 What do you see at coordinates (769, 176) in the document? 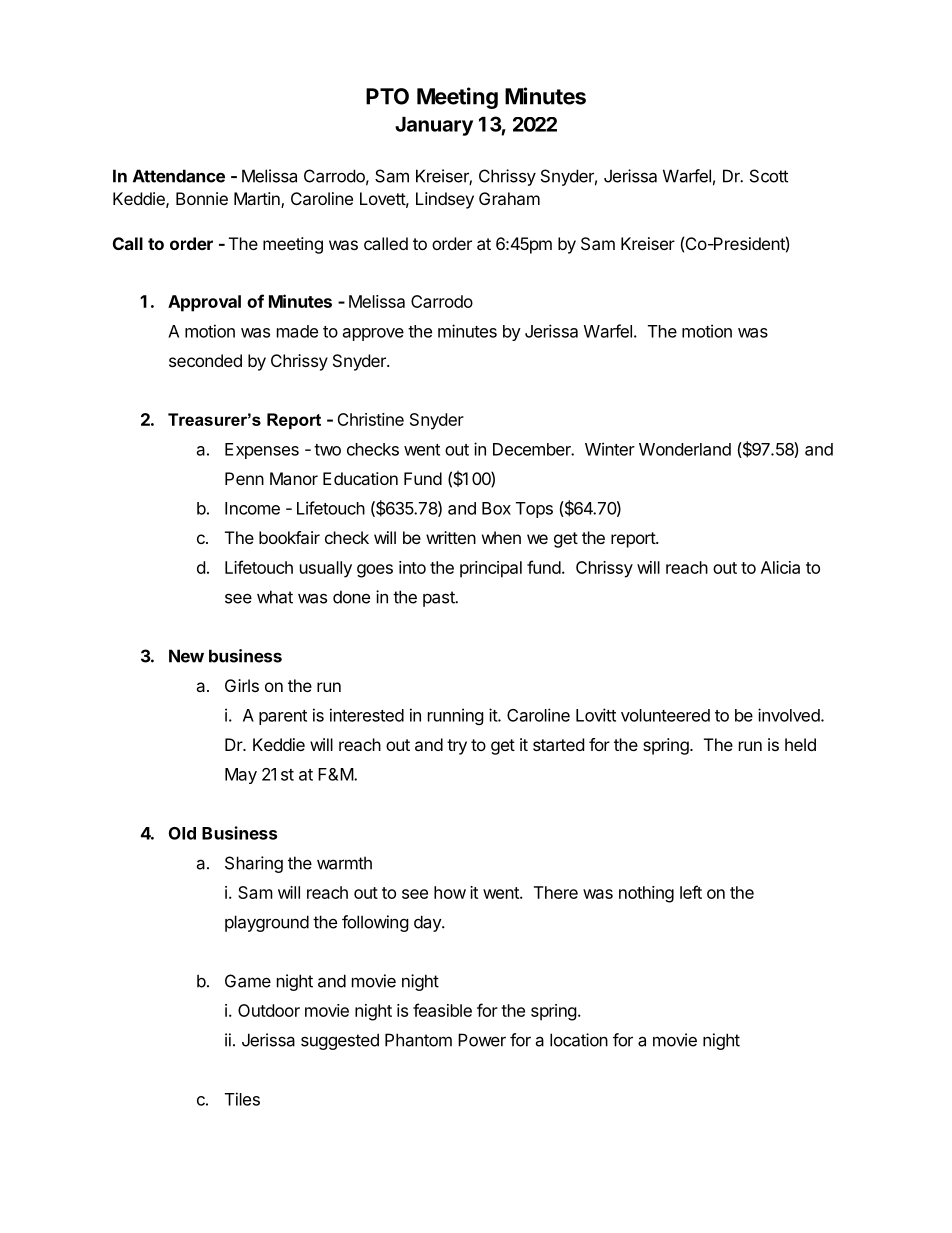
I see `Scott` at bounding box center [769, 176].
